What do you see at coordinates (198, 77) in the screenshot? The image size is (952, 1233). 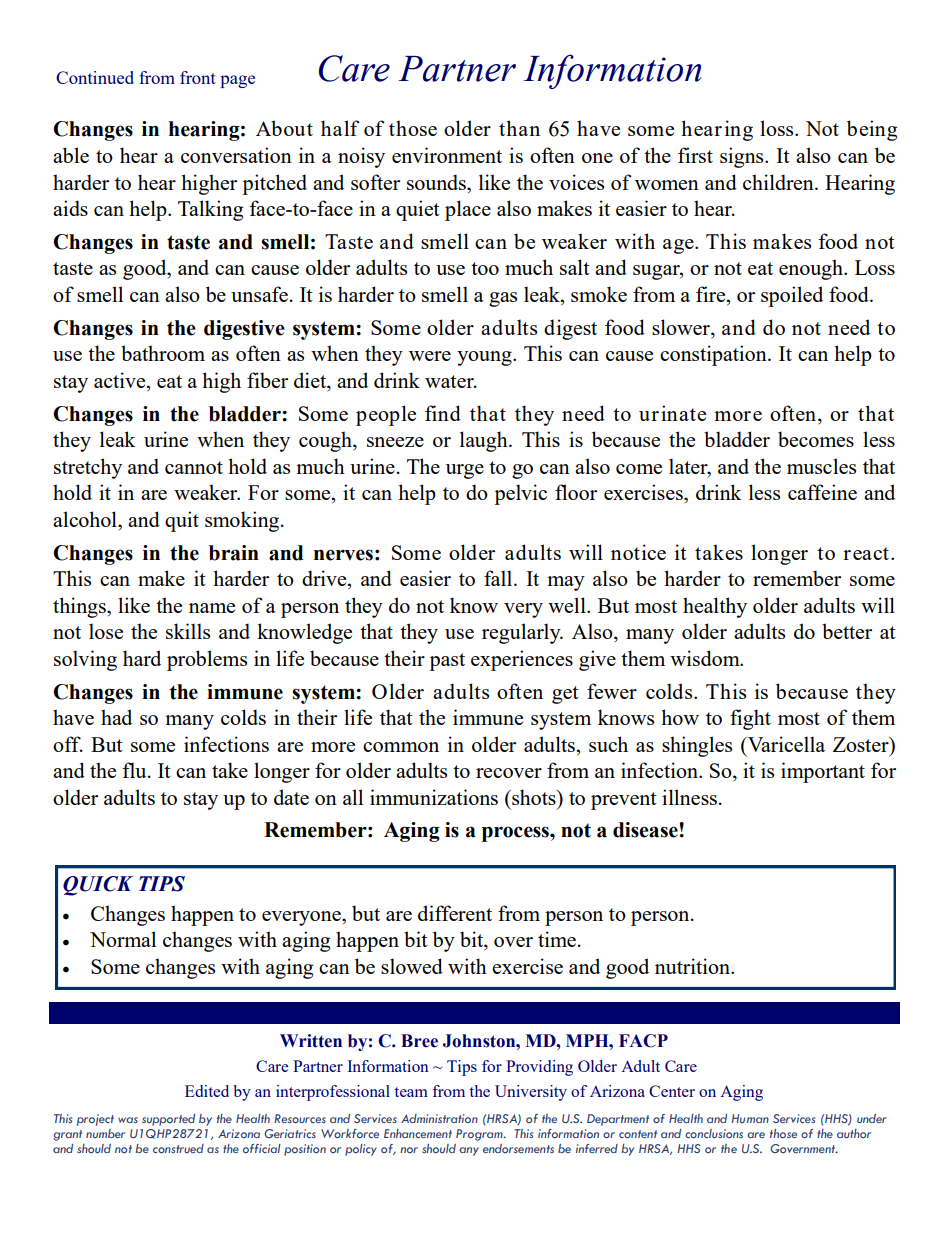 I see `front` at bounding box center [198, 77].
